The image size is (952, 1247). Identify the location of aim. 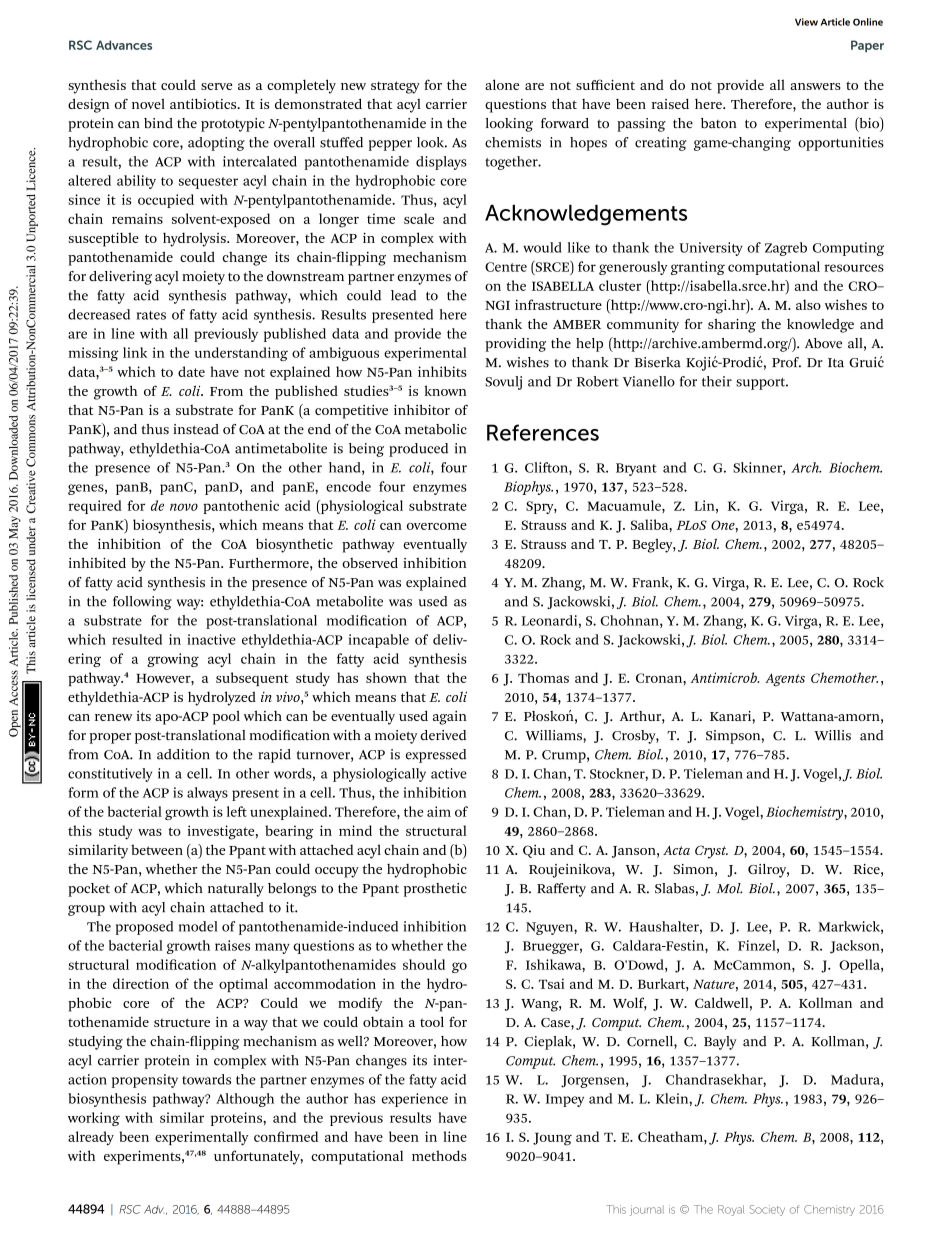
(439, 811).
